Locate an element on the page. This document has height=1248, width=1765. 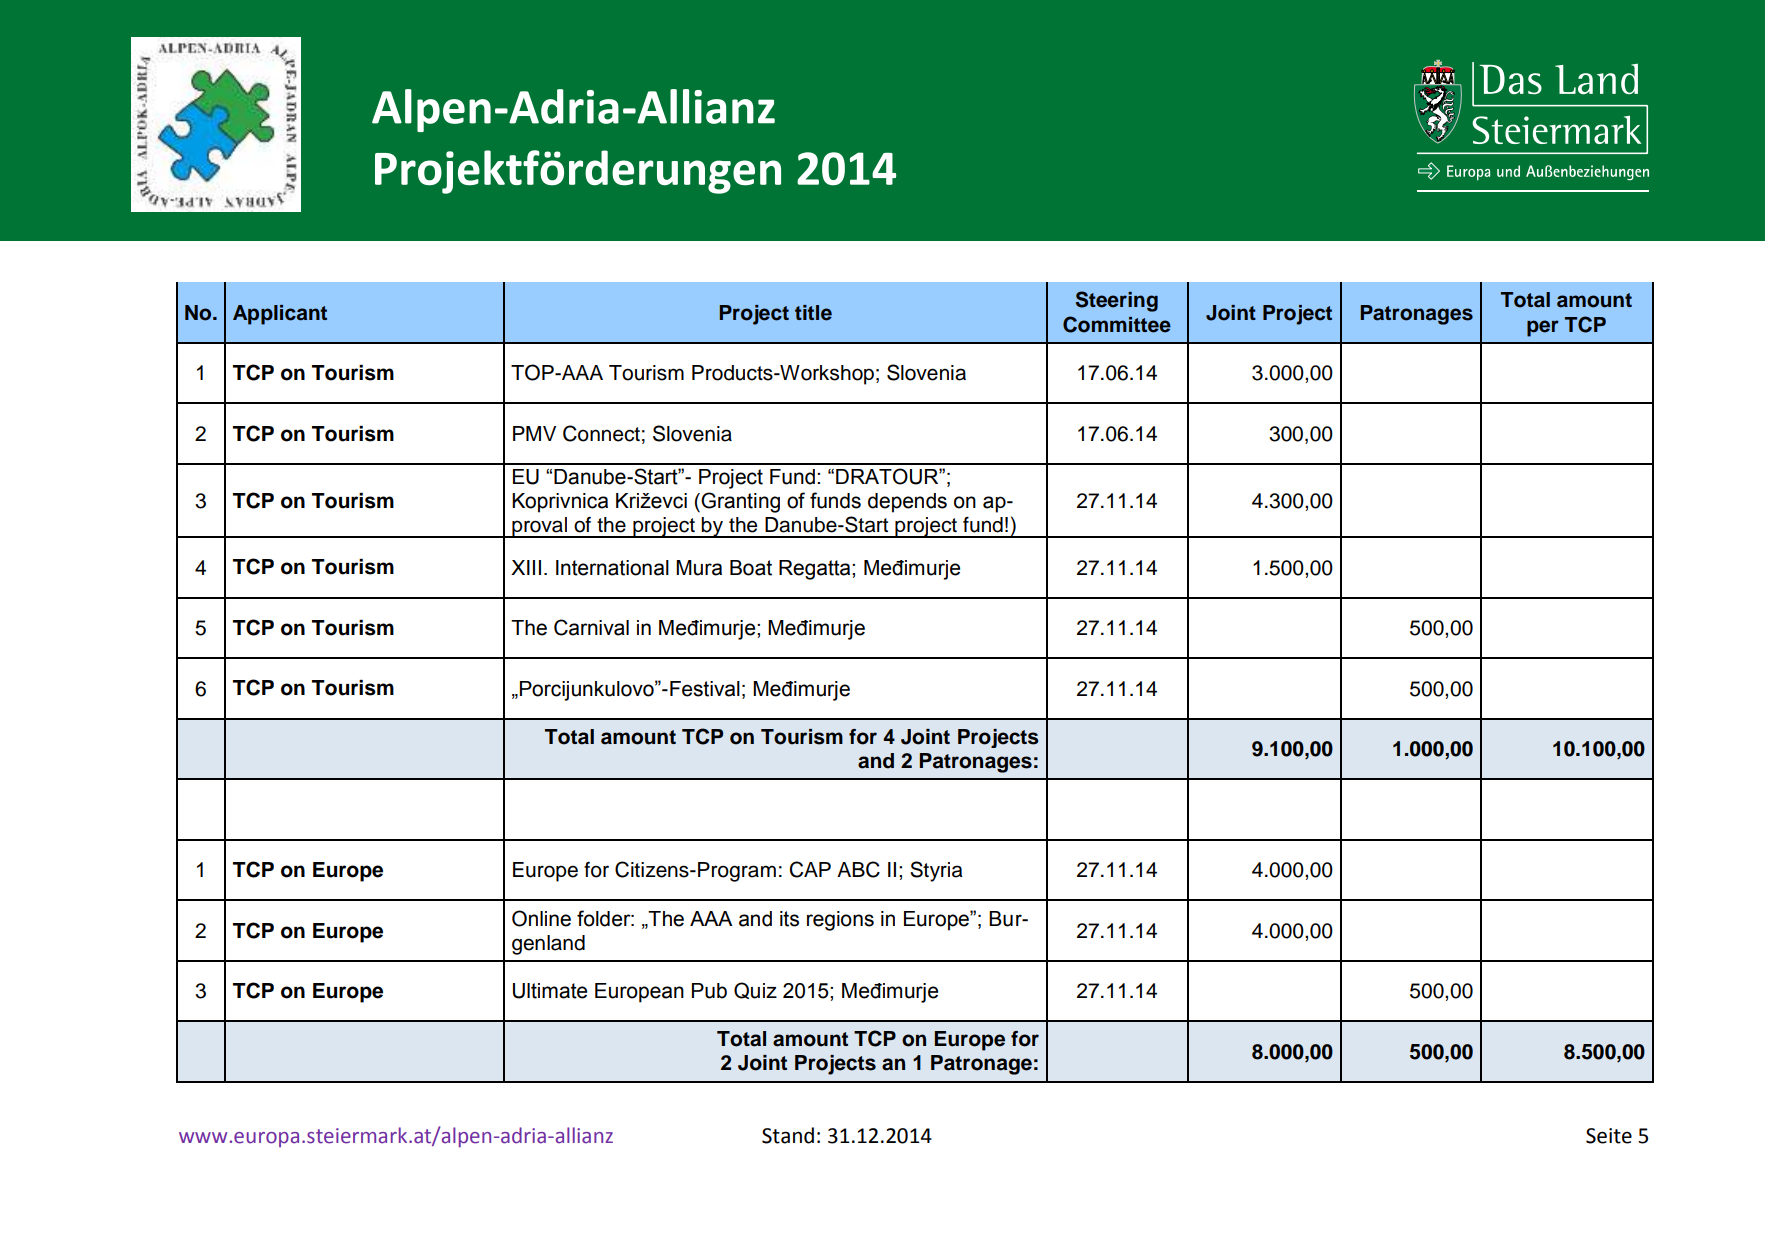
Seite is located at coordinates (1609, 1136).
